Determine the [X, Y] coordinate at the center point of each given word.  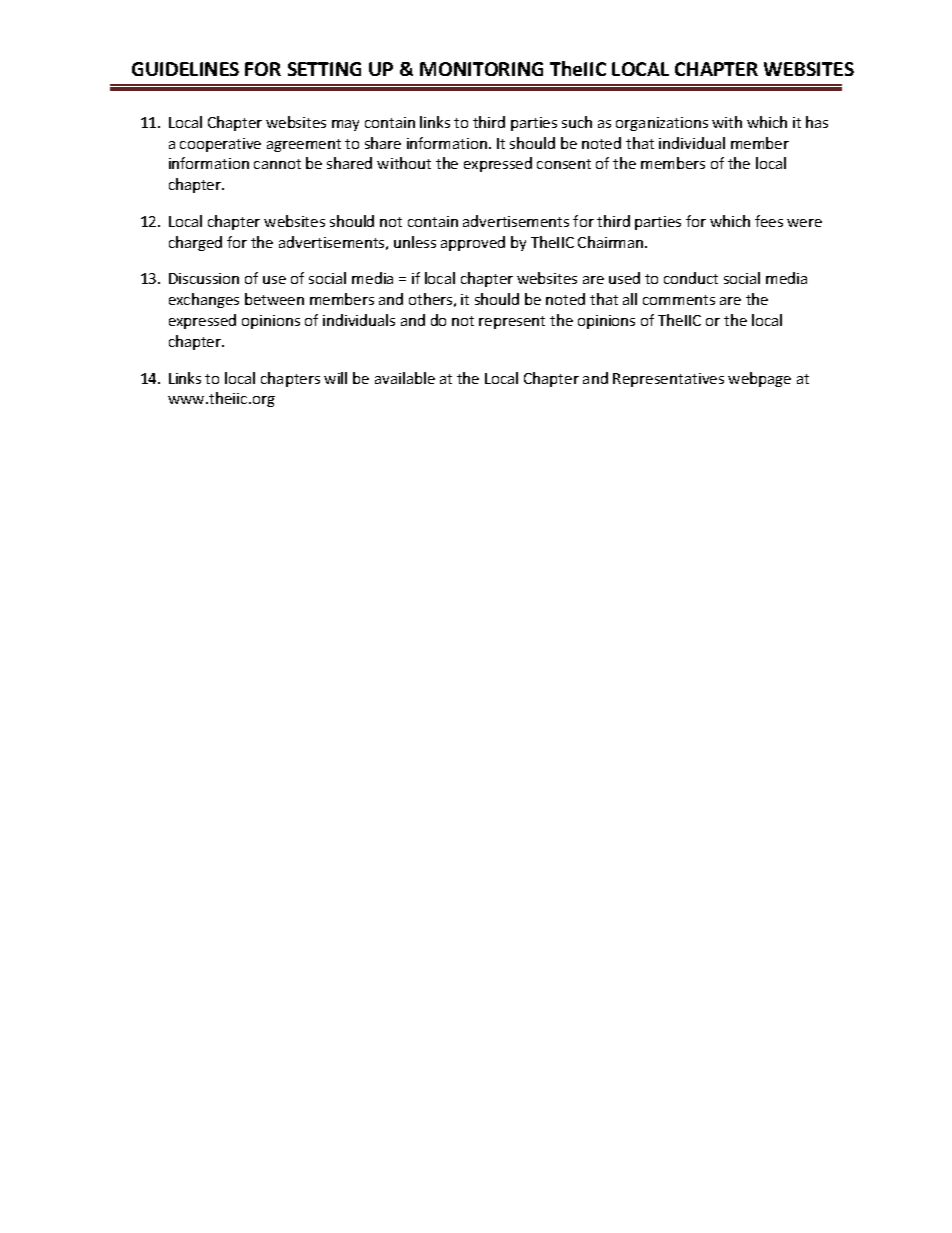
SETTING [324, 69]
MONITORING [481, 69]
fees [769, 221]
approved [473, 243]
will [335, 378]
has [817, 122]
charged [195, 243]
